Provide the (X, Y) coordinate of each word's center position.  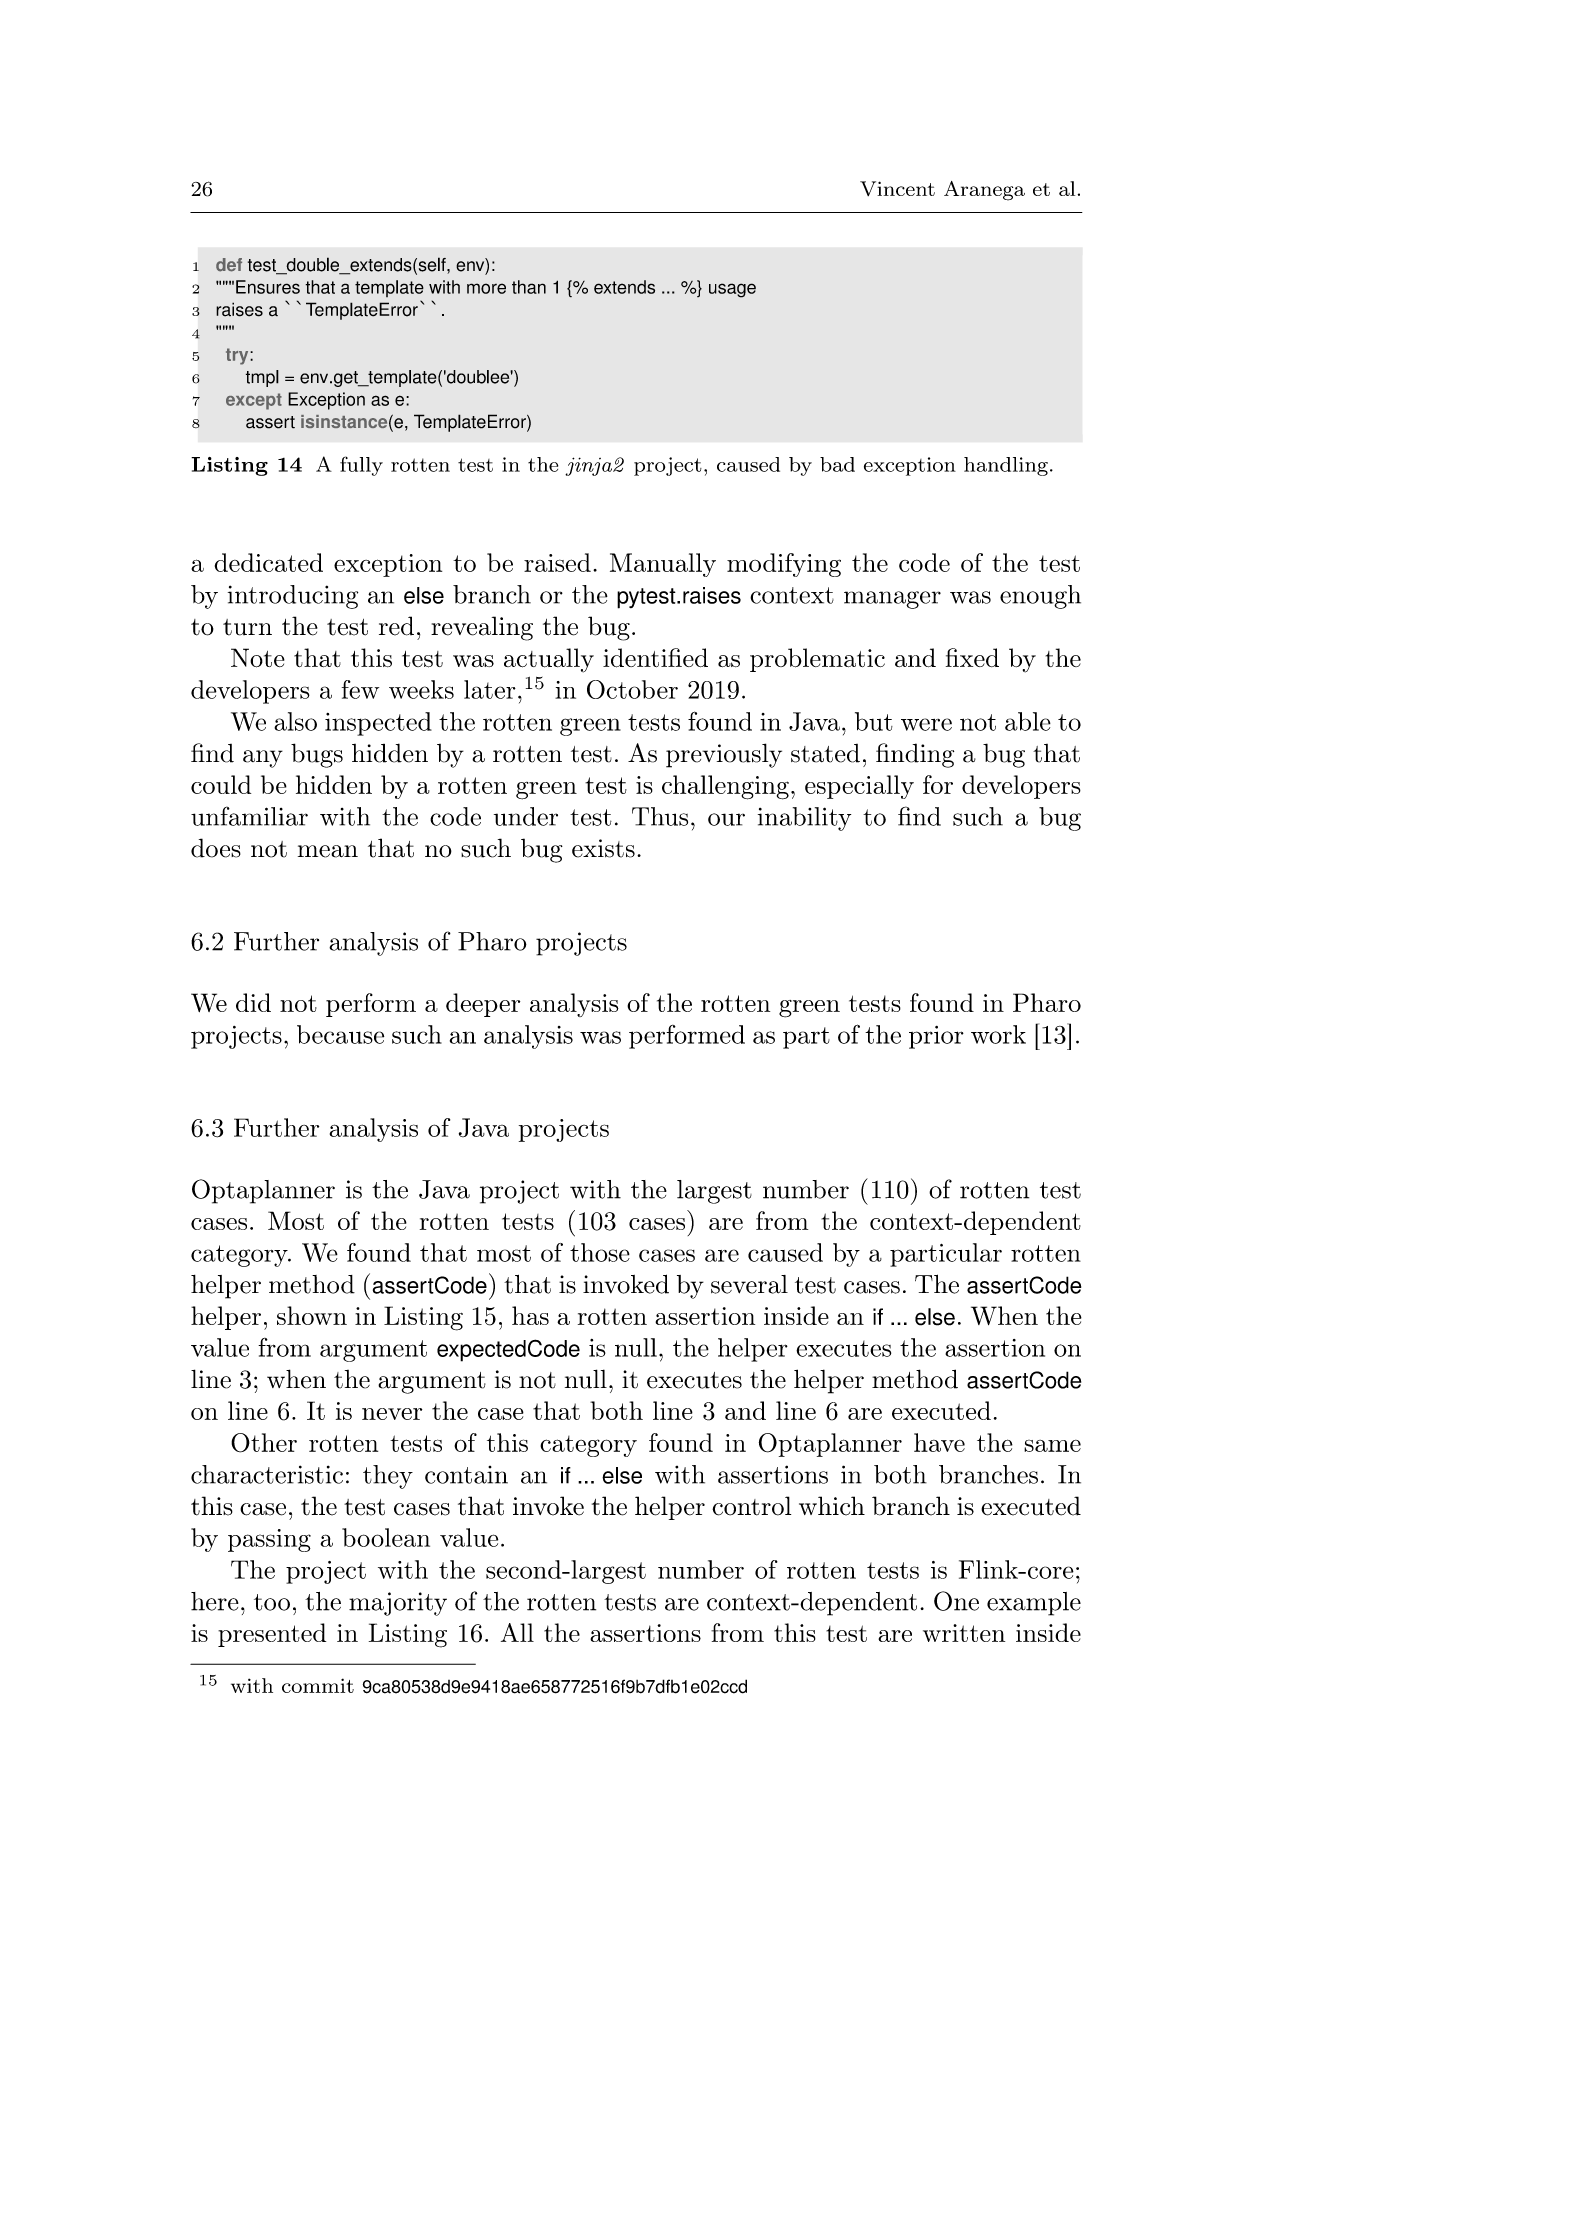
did (253, 1002)
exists (603, 848)
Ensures (268, 287)
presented (272, 1635)
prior (936, 1037)
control (751, 1506)
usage (732, 290)
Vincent (897, 188)
